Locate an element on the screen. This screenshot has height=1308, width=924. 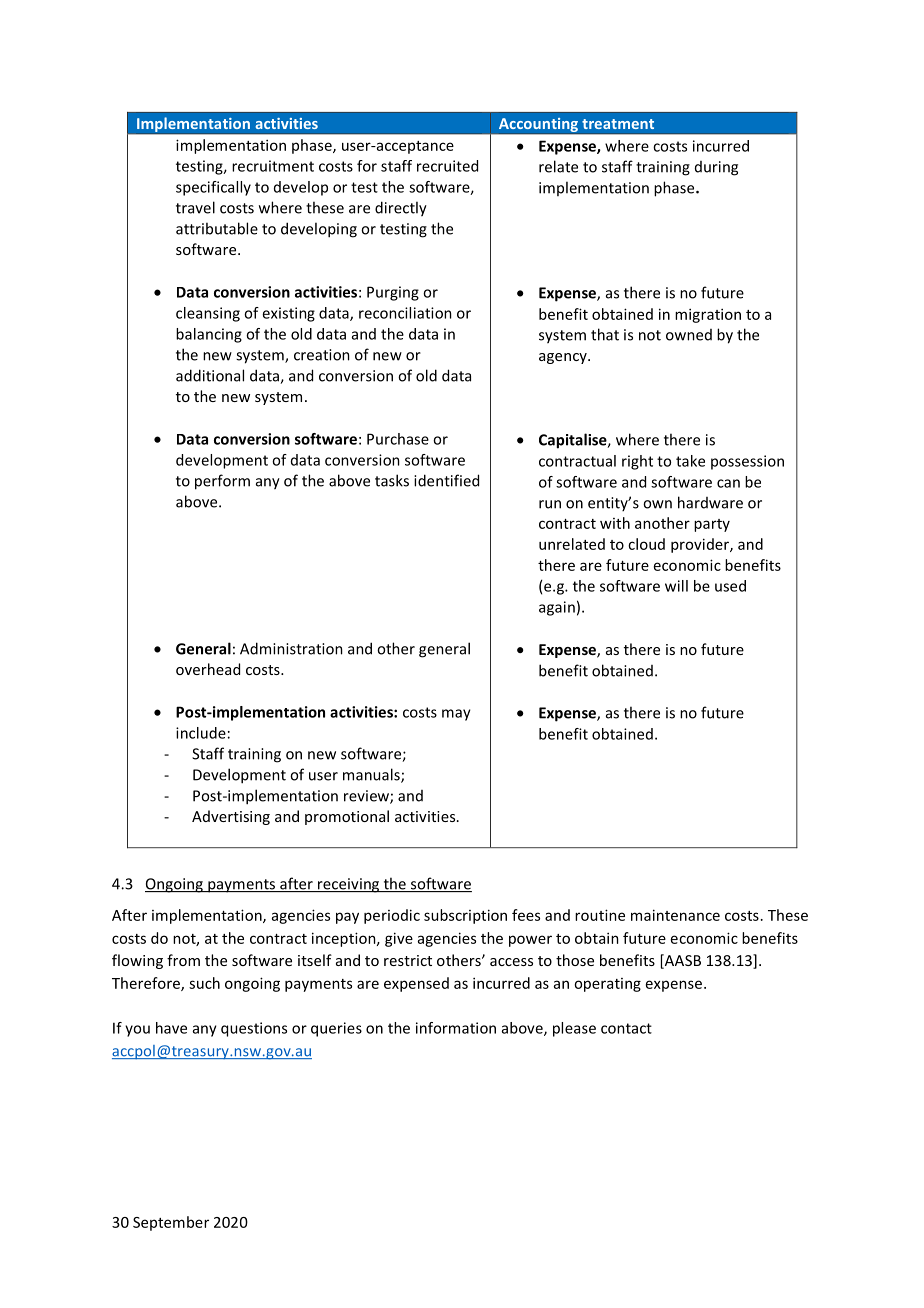
September is located at coordinates (171, 1223).
